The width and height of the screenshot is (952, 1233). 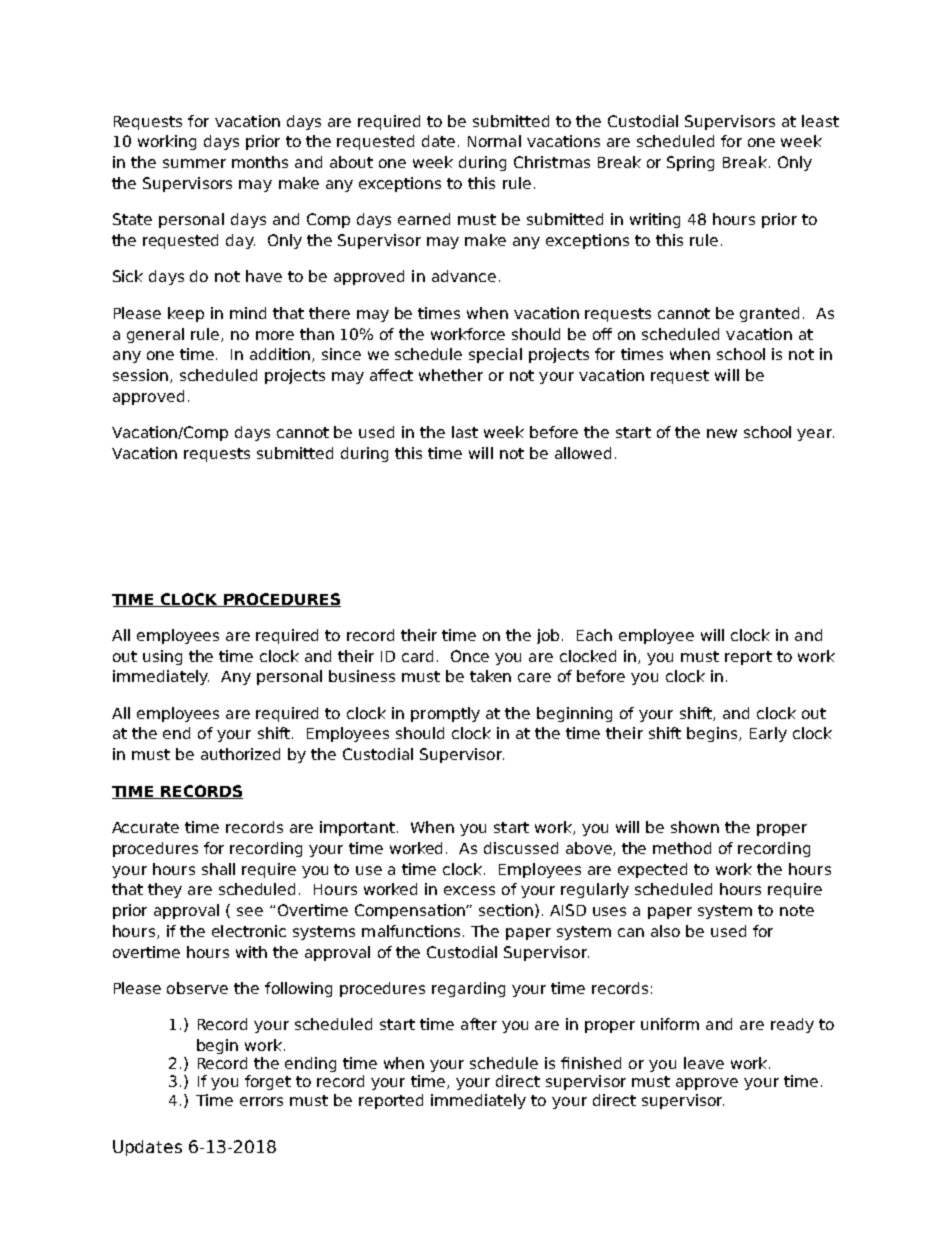 What do you see at coordinates (268, 1082) in the screenshot?
I see `forget` at bounding box center [268, 1082].
